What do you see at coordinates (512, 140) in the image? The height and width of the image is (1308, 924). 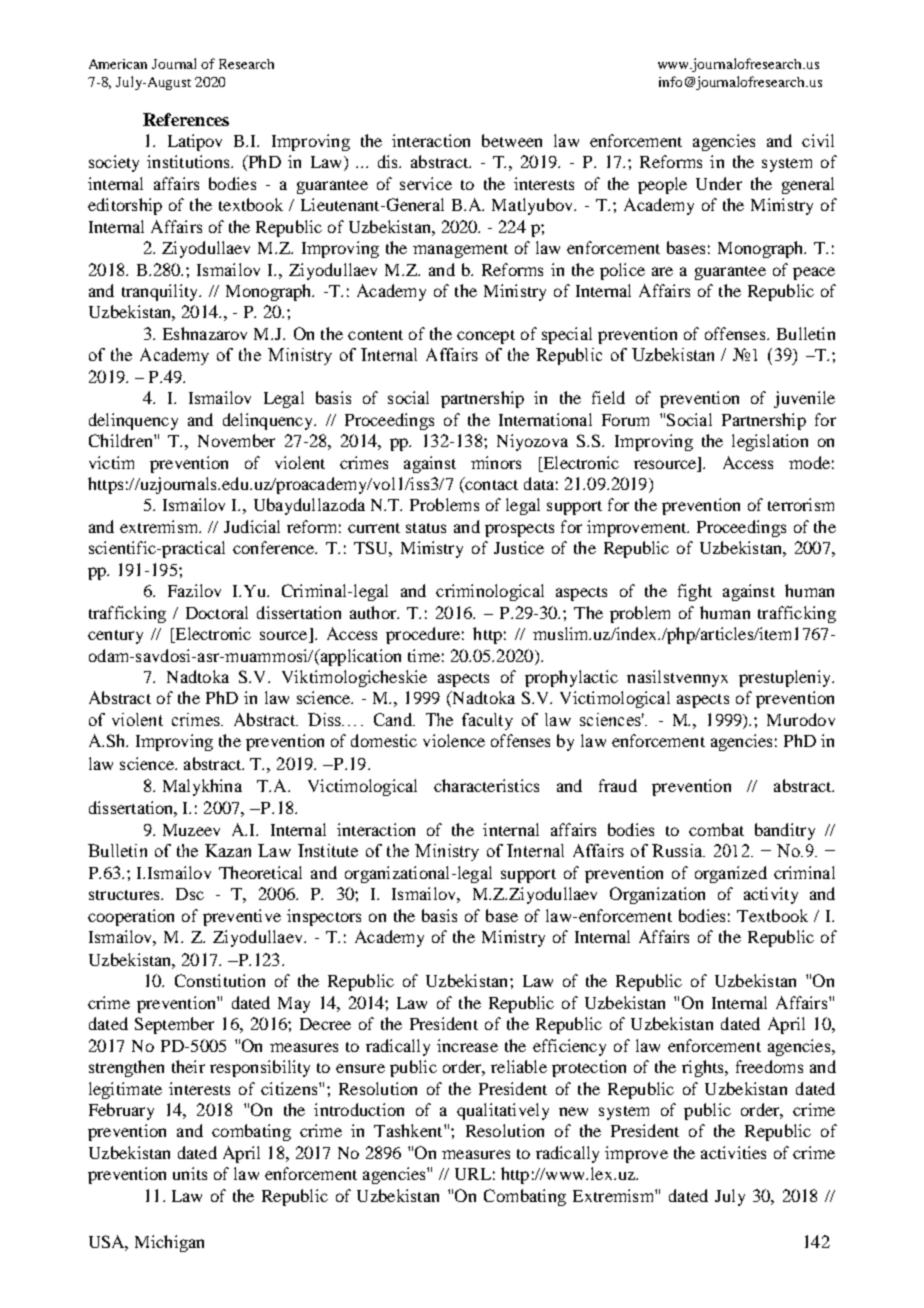 I see `between` at bounding box center [512, 140].
